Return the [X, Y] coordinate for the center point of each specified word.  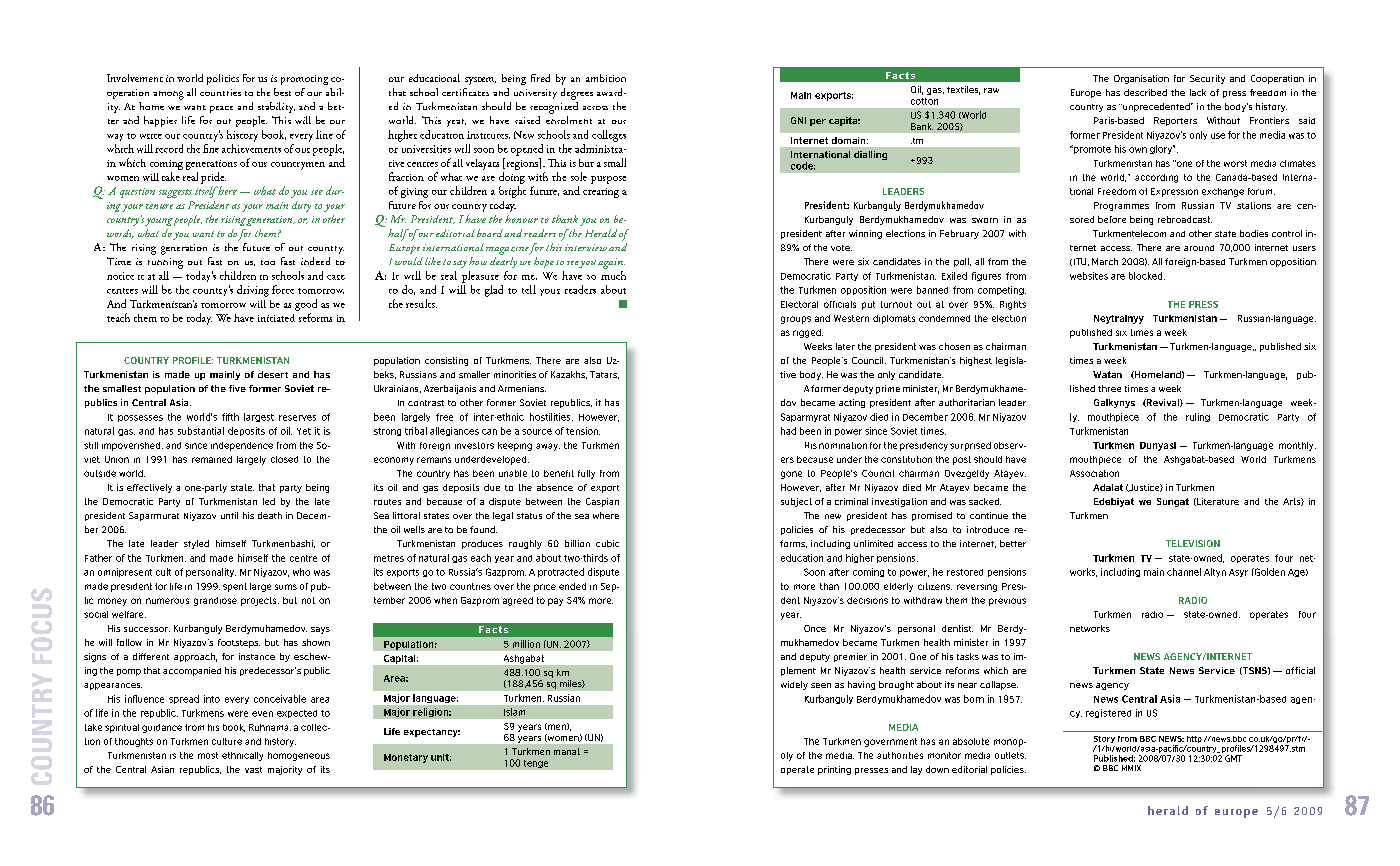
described [1145, 92]
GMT [1233, 758]
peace [221, 109]
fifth [230, 417]
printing [834, 770]
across [595, 108]
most [208, 755]
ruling [1198, 417]
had [788, 431]
